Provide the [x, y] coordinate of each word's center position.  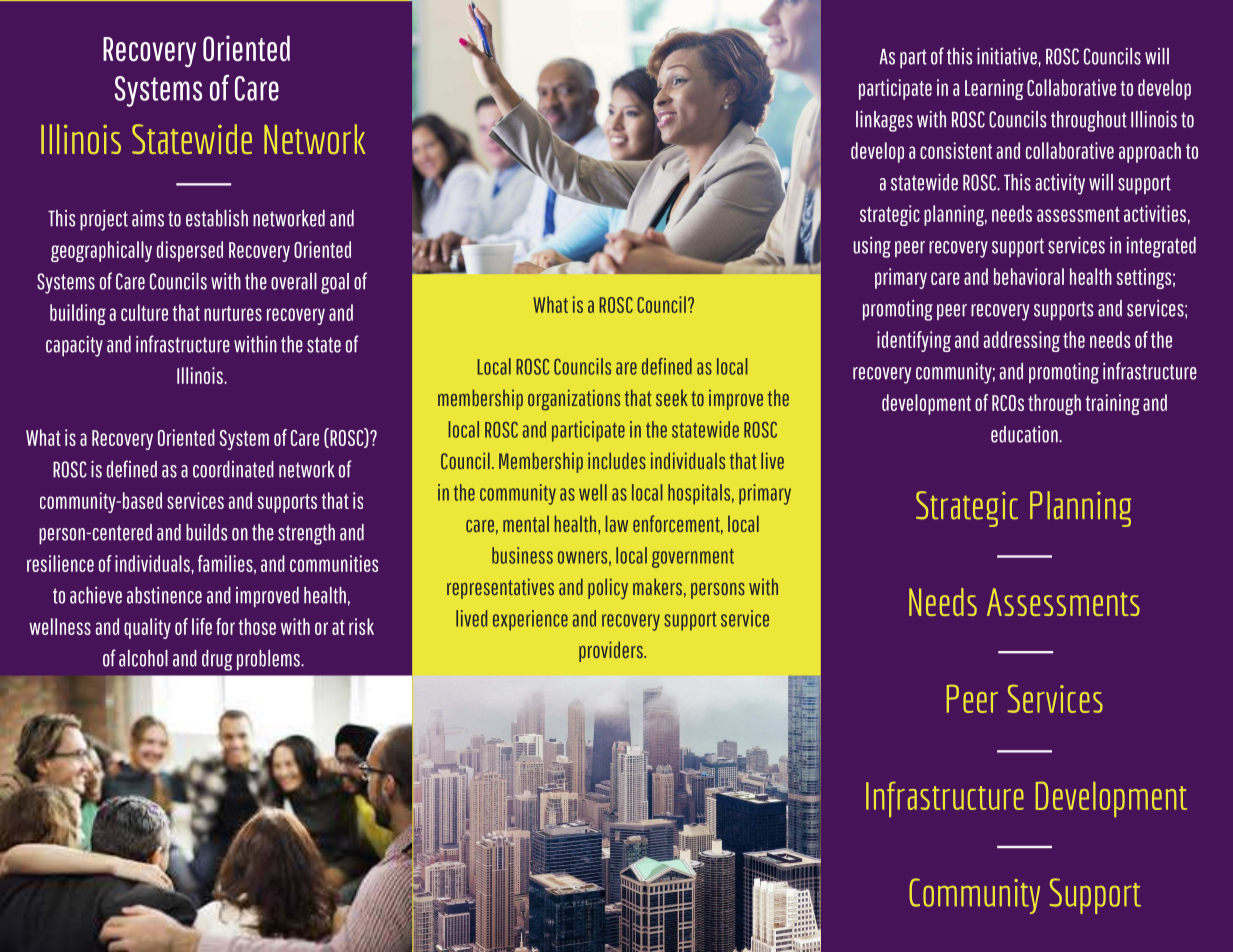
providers [612, 651]
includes [617, 460]
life [202, 626]
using [872, 247]
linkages [884, 121]
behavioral [1029, 276]
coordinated [233, 469]
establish [217, 218]
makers [657, 586]
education [1025, 434]
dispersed [190, 251]
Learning [994, 89]
